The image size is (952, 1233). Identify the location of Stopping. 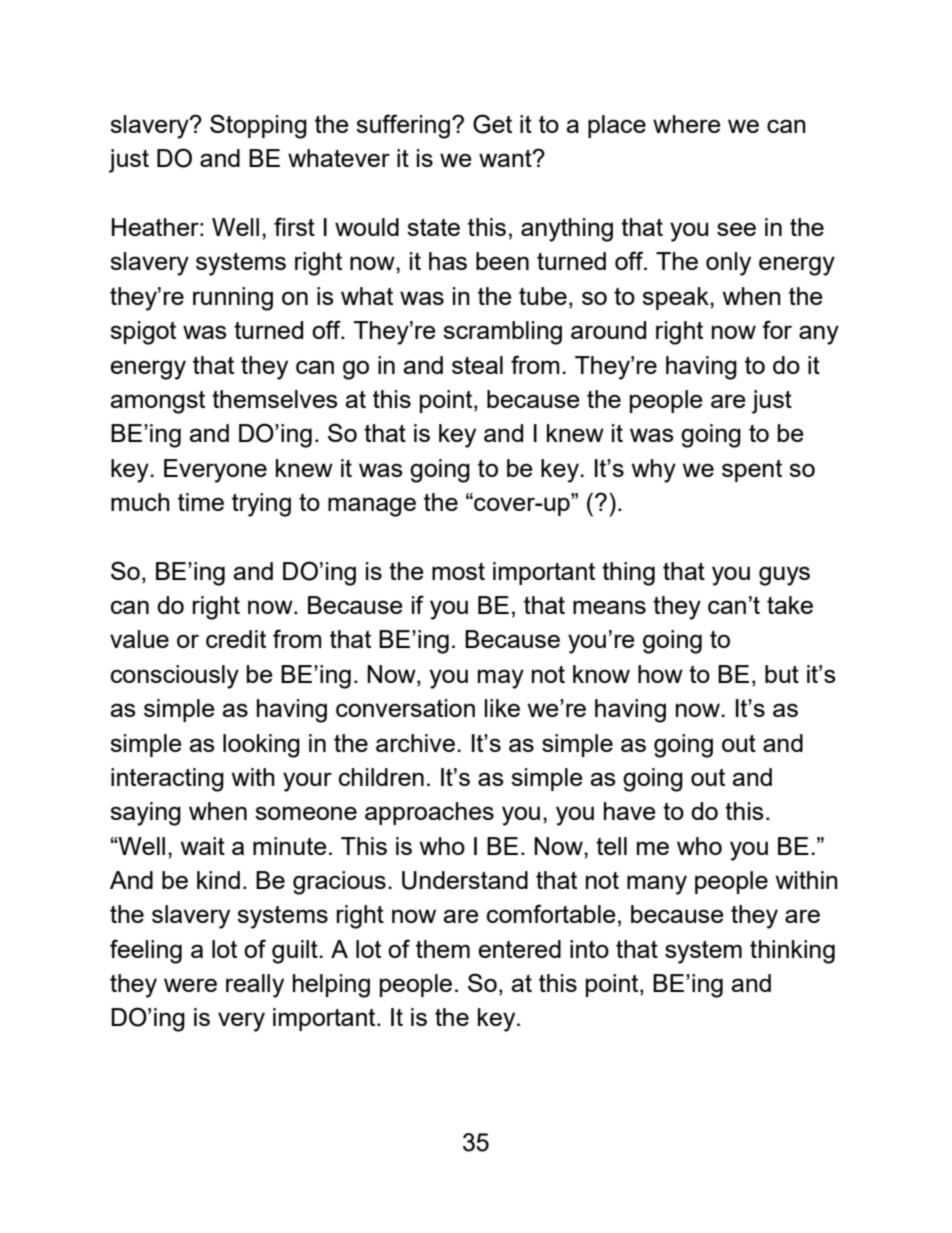
(258, 126).
